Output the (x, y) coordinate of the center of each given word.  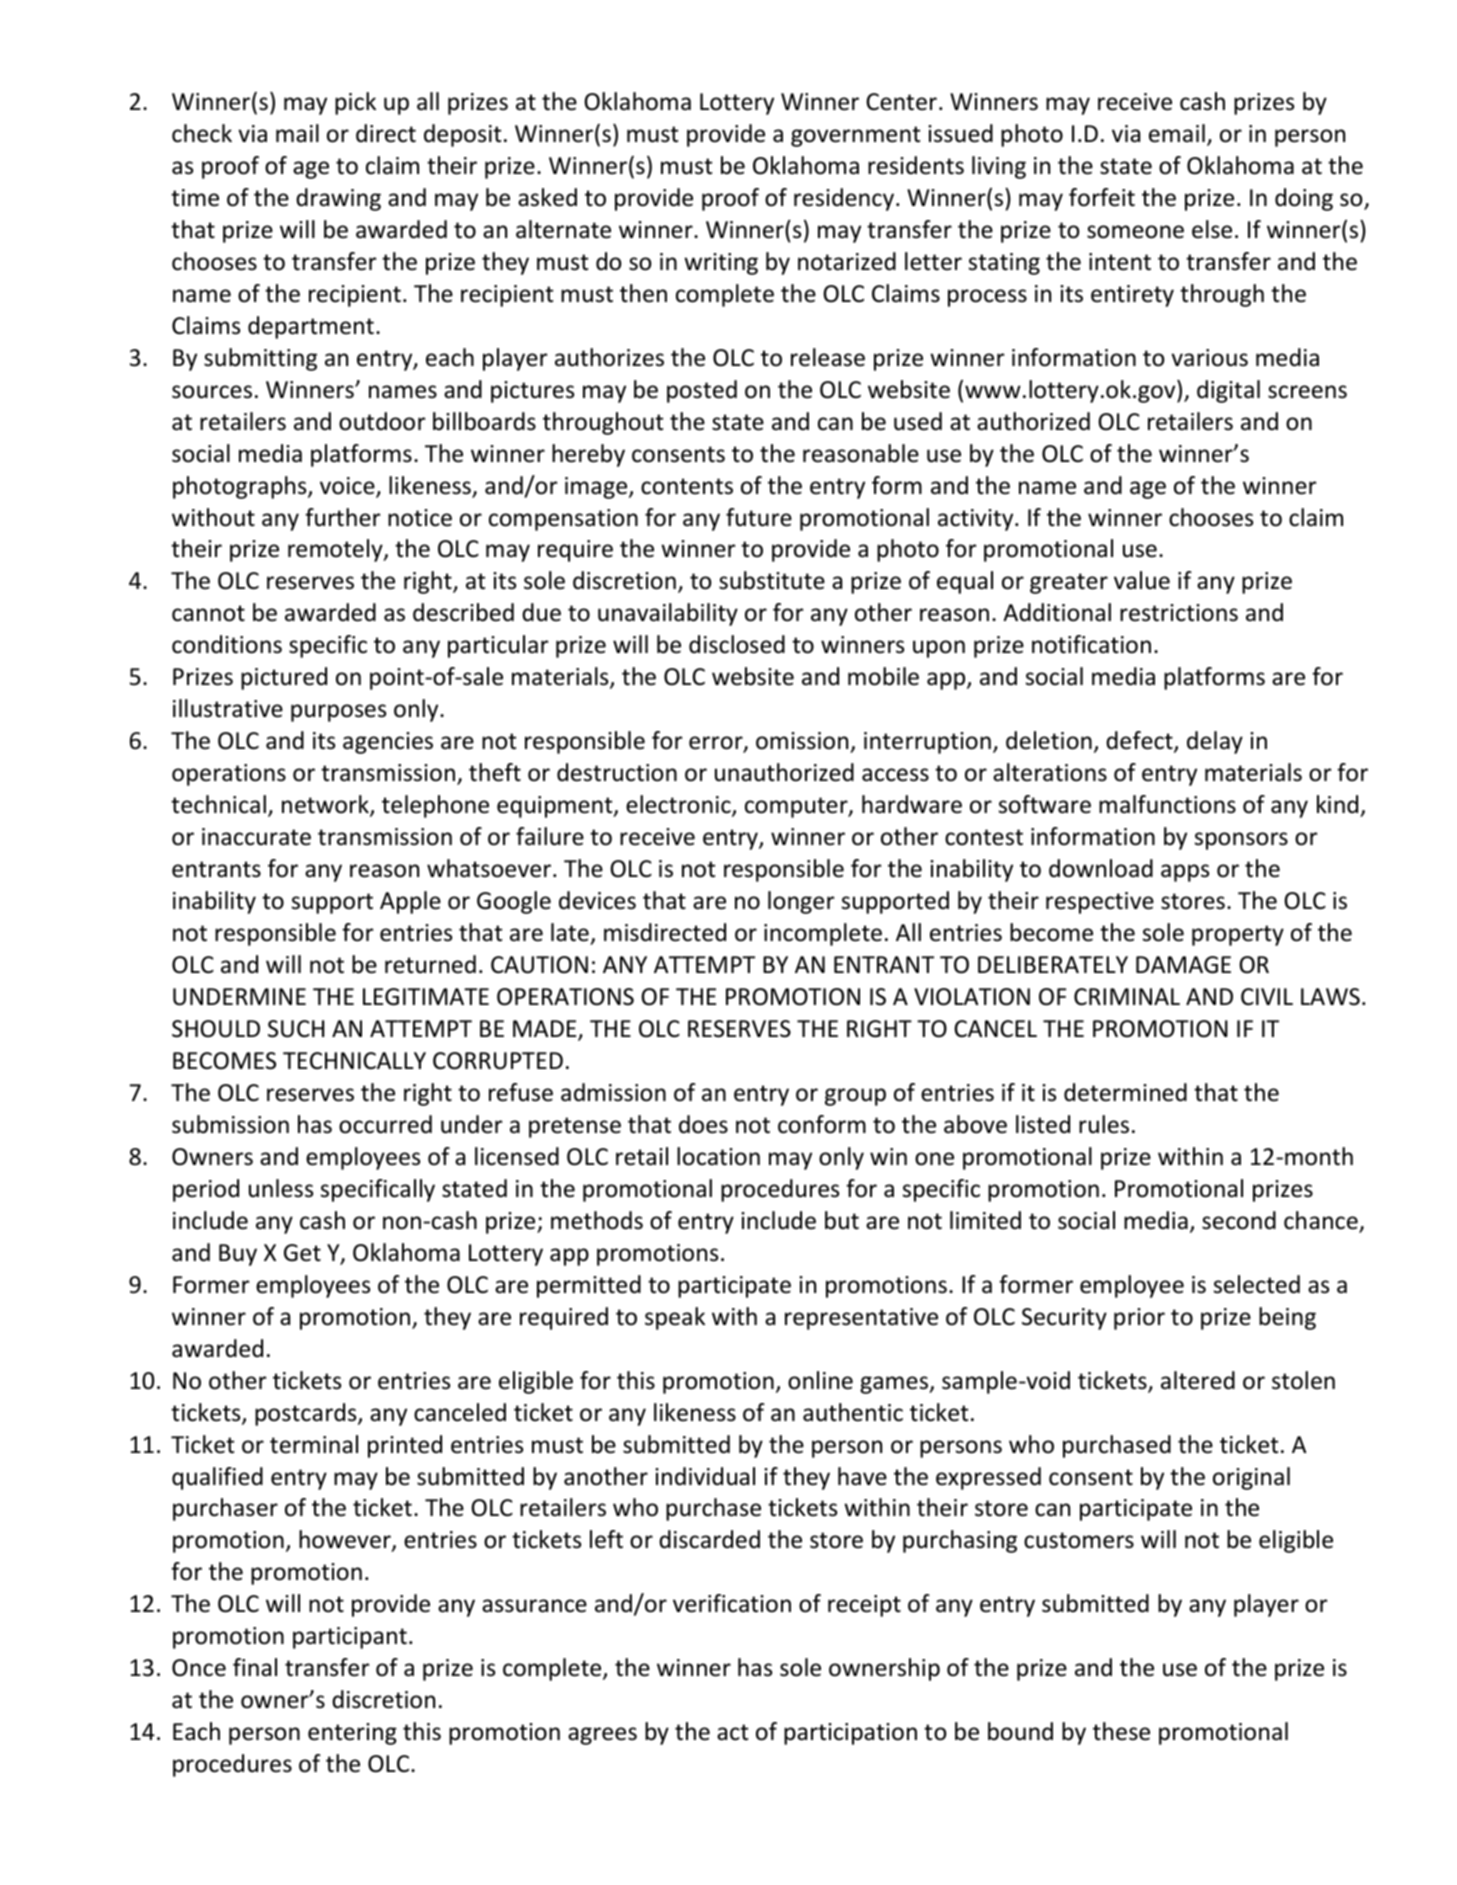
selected (1257, 1284)
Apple (410, 902)
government (855, 136)
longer (801, 902)
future (759, 517)
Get (302, 1253)
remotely (336, 550)
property (1238, 935)
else (1212, 229)
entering (352, 1734)
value (1142, 580)
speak (675, 1318)
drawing (338, 199)
